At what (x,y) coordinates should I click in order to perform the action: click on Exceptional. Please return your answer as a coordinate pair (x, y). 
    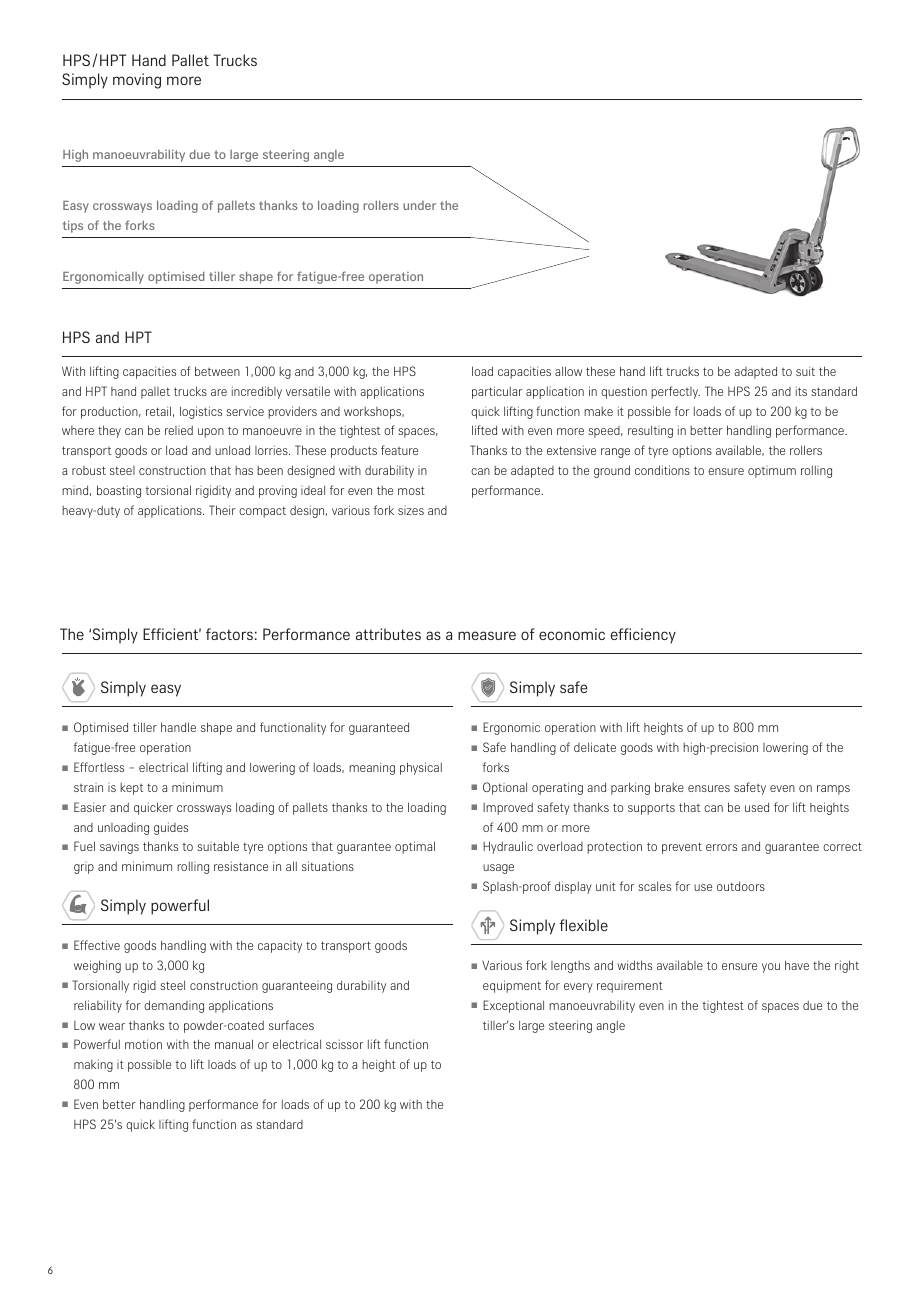
    Looking at the image, I should click on (513, 1006).
